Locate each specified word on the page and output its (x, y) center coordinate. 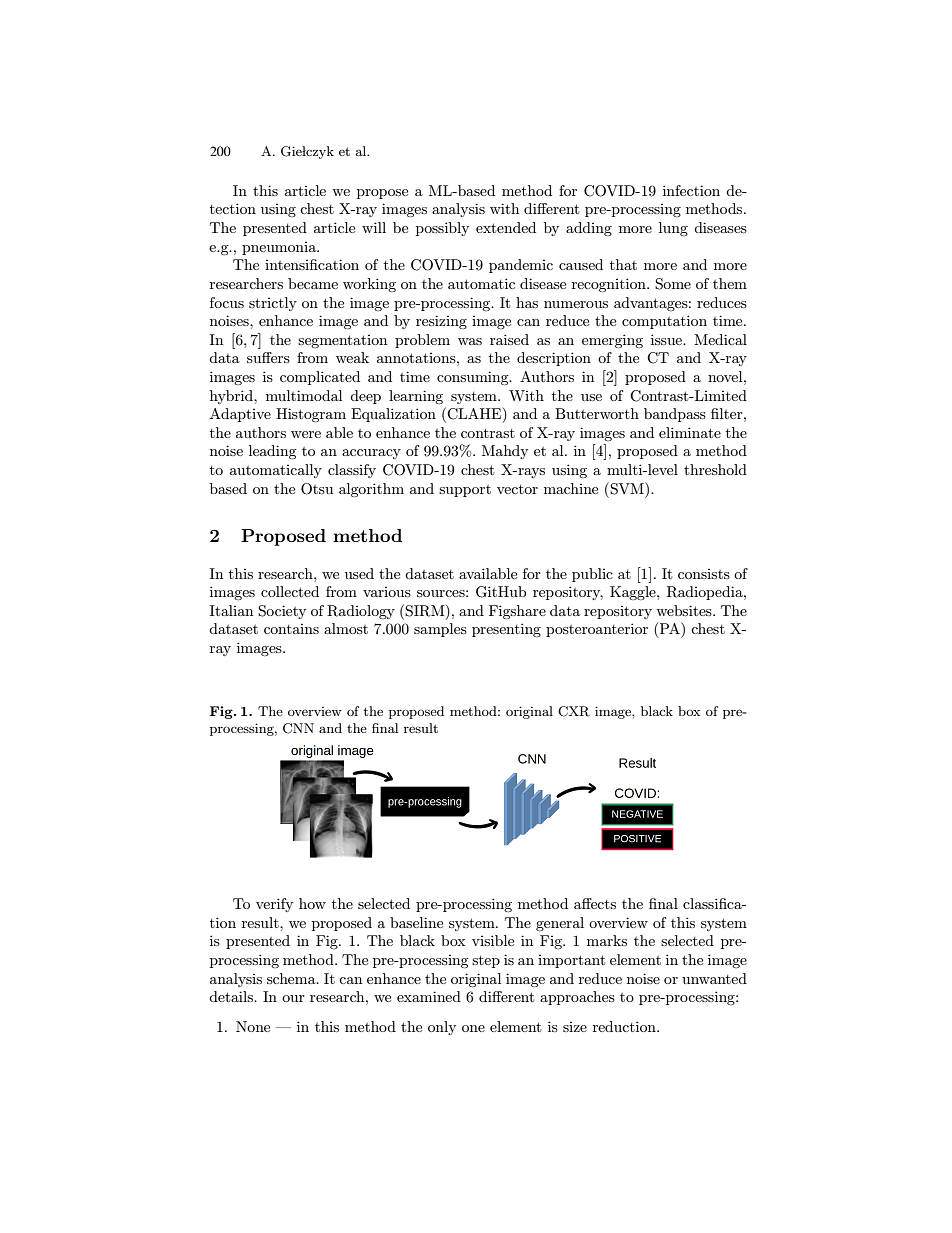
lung (673, 229)
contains (291, 629)
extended (506, 227)
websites (685, 610)
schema (292, 978)
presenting (506, 630)
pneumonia (280, 248)
